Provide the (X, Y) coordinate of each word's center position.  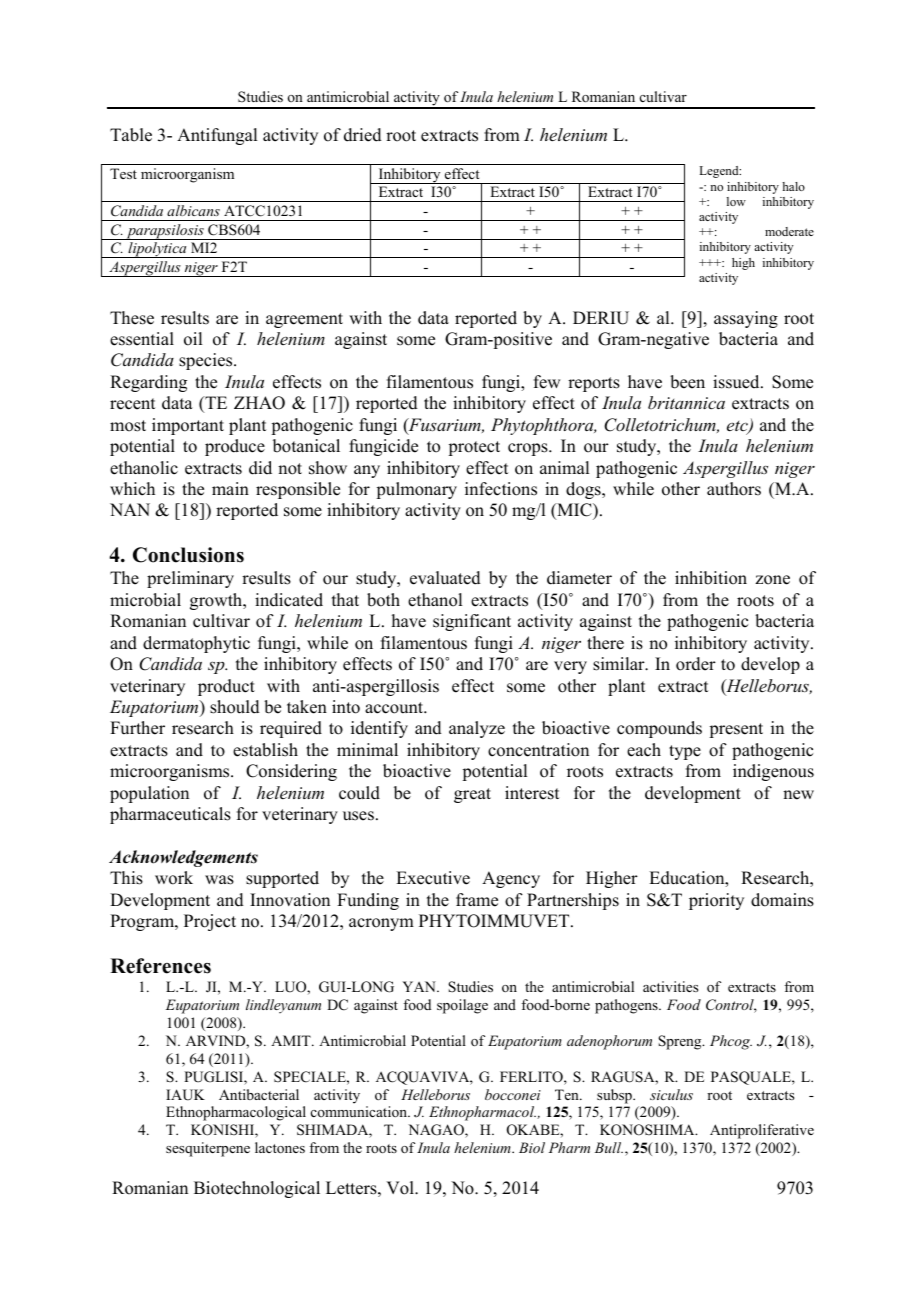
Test (123, 173)
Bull (609, 1147)
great (472, 795)
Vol (401, 1188)
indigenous (773, 772)
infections (501, 489)
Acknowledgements (183, 858)
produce (235, 447)
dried (363, 135)
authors (734, 489)
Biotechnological (257, 1189)
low (736, 201)
